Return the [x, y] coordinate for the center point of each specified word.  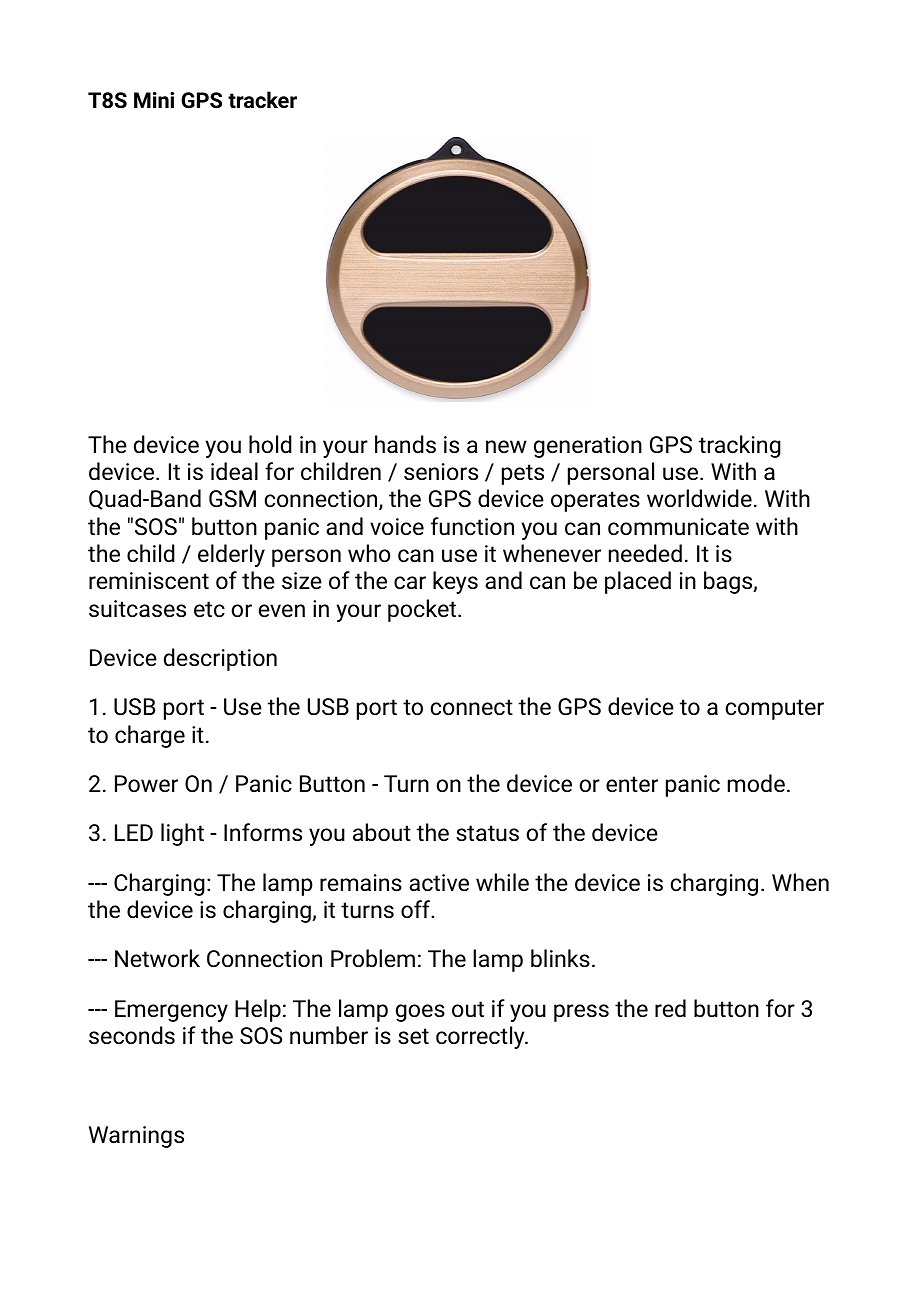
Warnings [136, 1137]
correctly [481, 1037]
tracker [262, 99]
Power [146, 783]
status [487, 833]
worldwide [699, 498]
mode [756, 783]
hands [405, 444]
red [670, 1008]
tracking [740, 446]
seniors [441, 472]
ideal [234, 471]
